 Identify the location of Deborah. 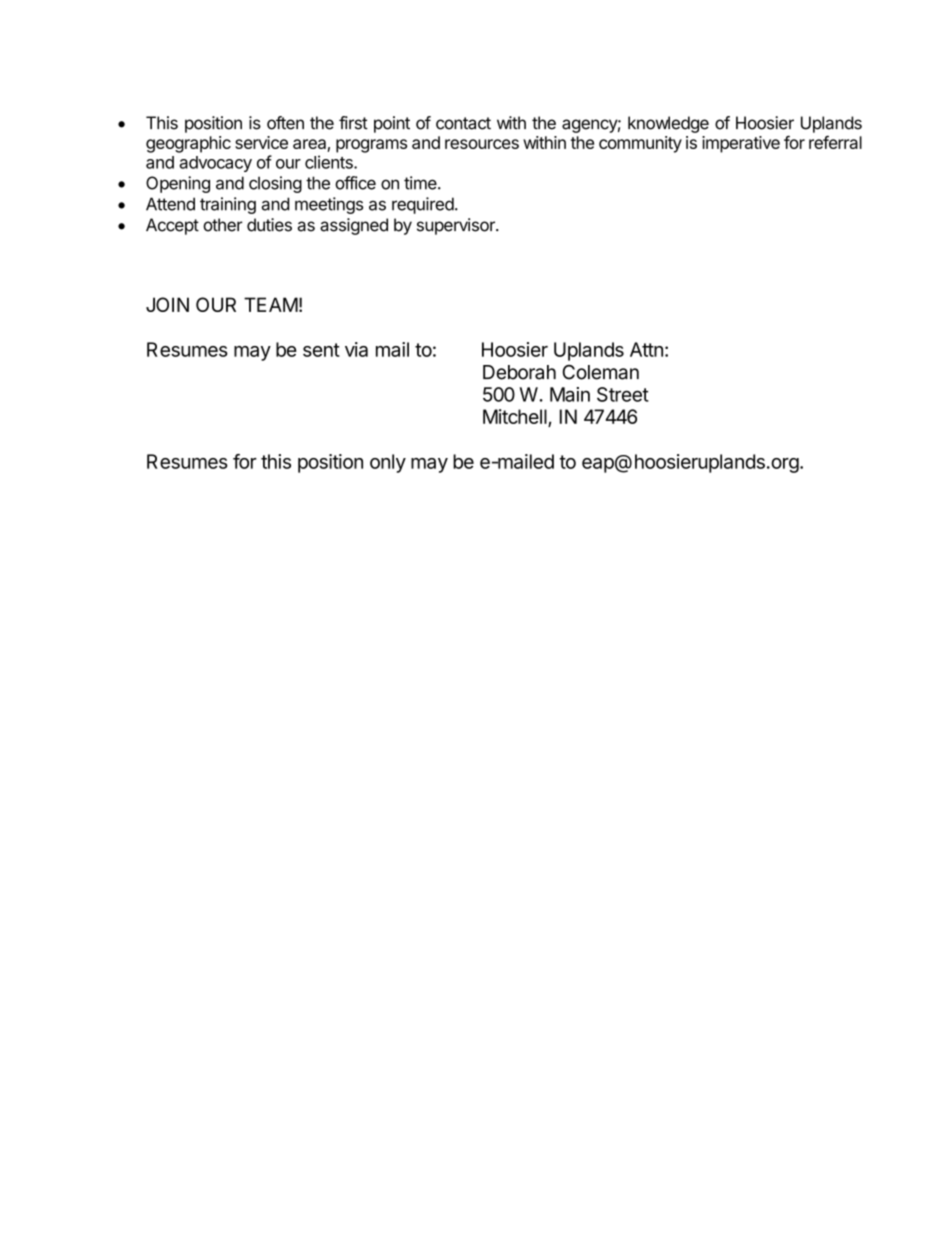
(519, 372).
